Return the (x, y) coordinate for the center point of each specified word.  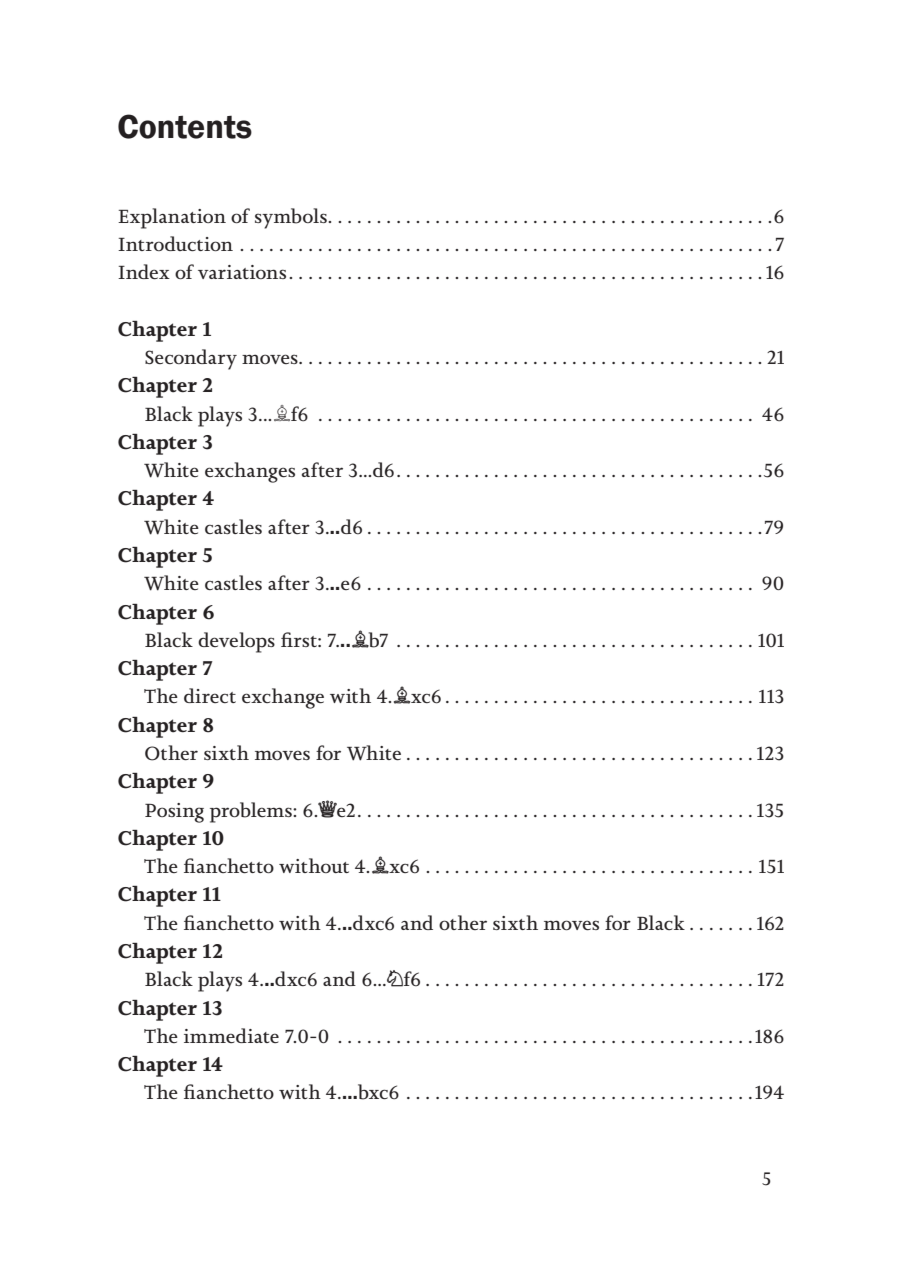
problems (252, 812)
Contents (185, 126)
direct (210, 695)
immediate (231, 1035)
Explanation (172, 218)
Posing (174, 813)
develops (236, 642)
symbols (292, 218)
